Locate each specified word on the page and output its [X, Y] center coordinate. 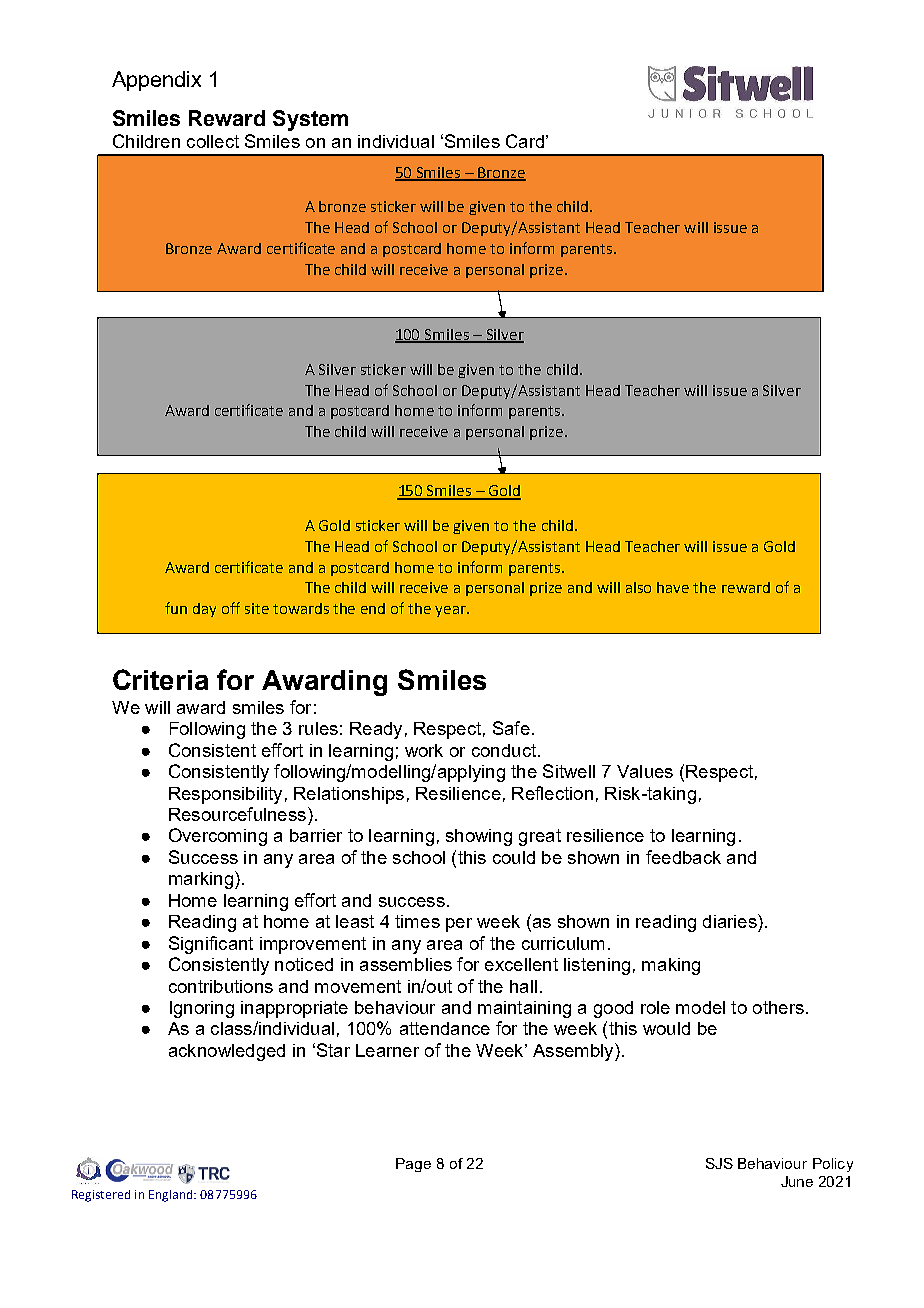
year [452, 611]
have [673, 587]
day [204, 610]
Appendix [156, 81]
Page [413, 1165]
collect [213, 141]
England [172, 1196]
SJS [719, 1163]
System [310, 120]
